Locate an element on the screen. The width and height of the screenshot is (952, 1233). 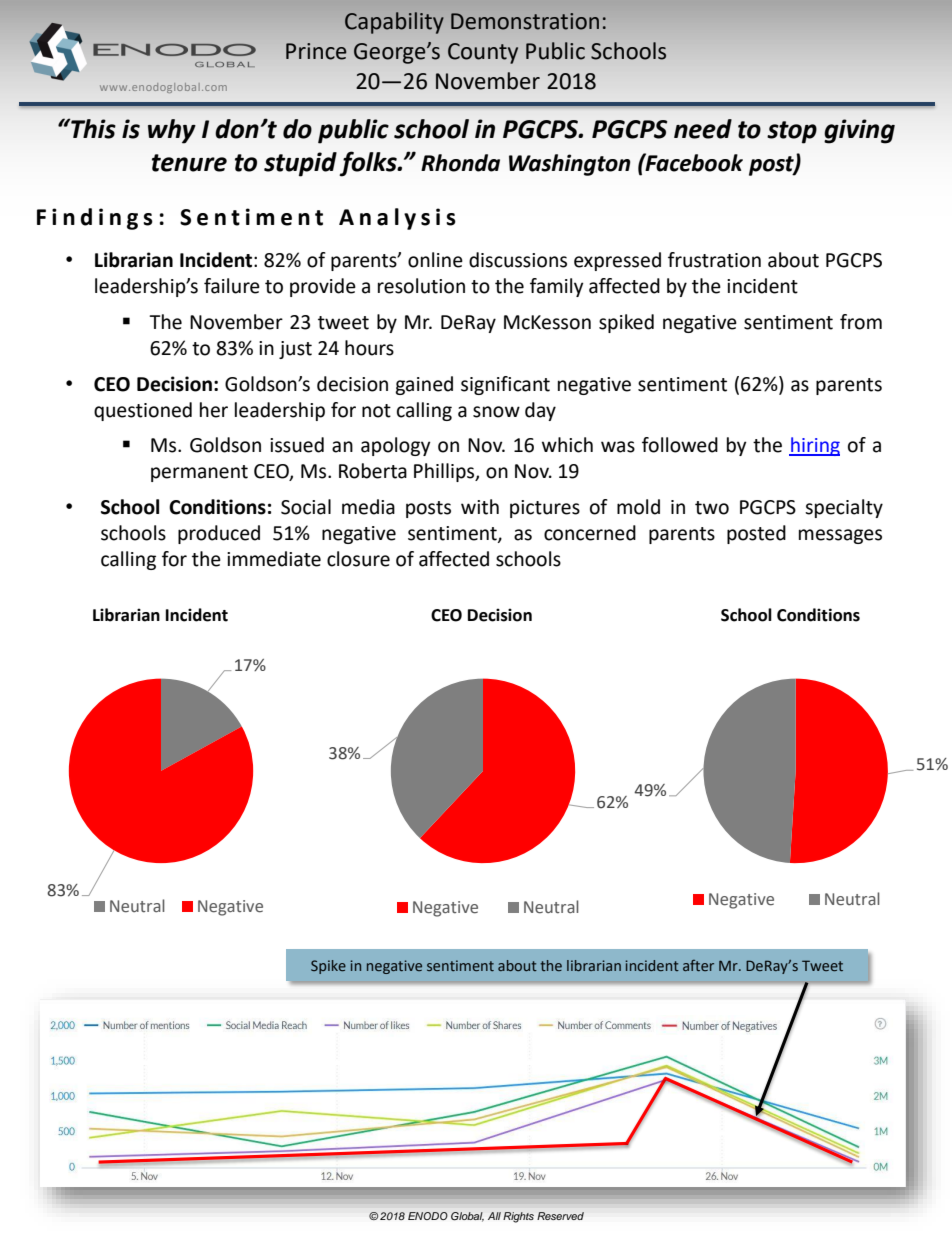
messages is located at coordinates (840, 536).
